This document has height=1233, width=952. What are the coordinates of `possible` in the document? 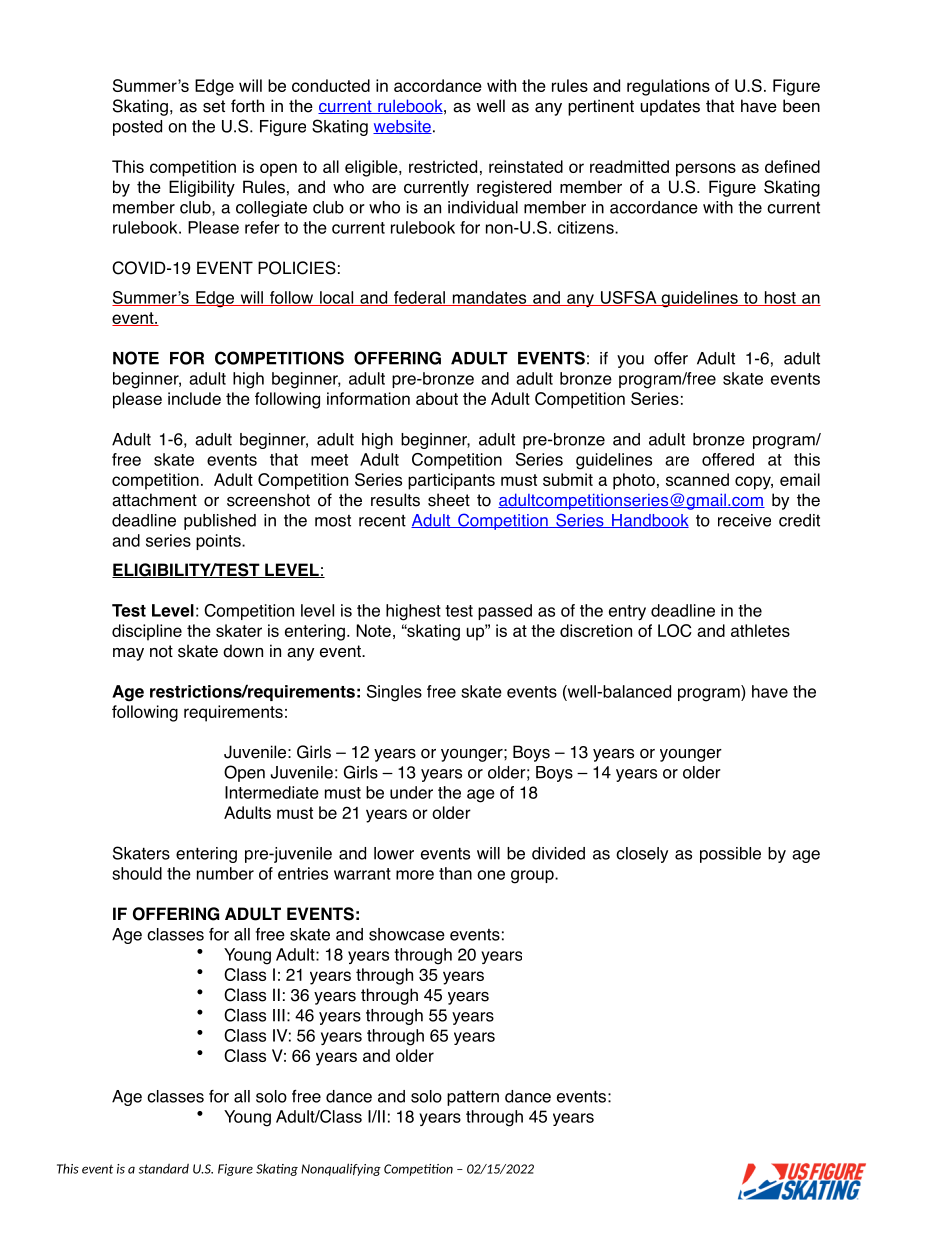 It's located at (730, 855).
